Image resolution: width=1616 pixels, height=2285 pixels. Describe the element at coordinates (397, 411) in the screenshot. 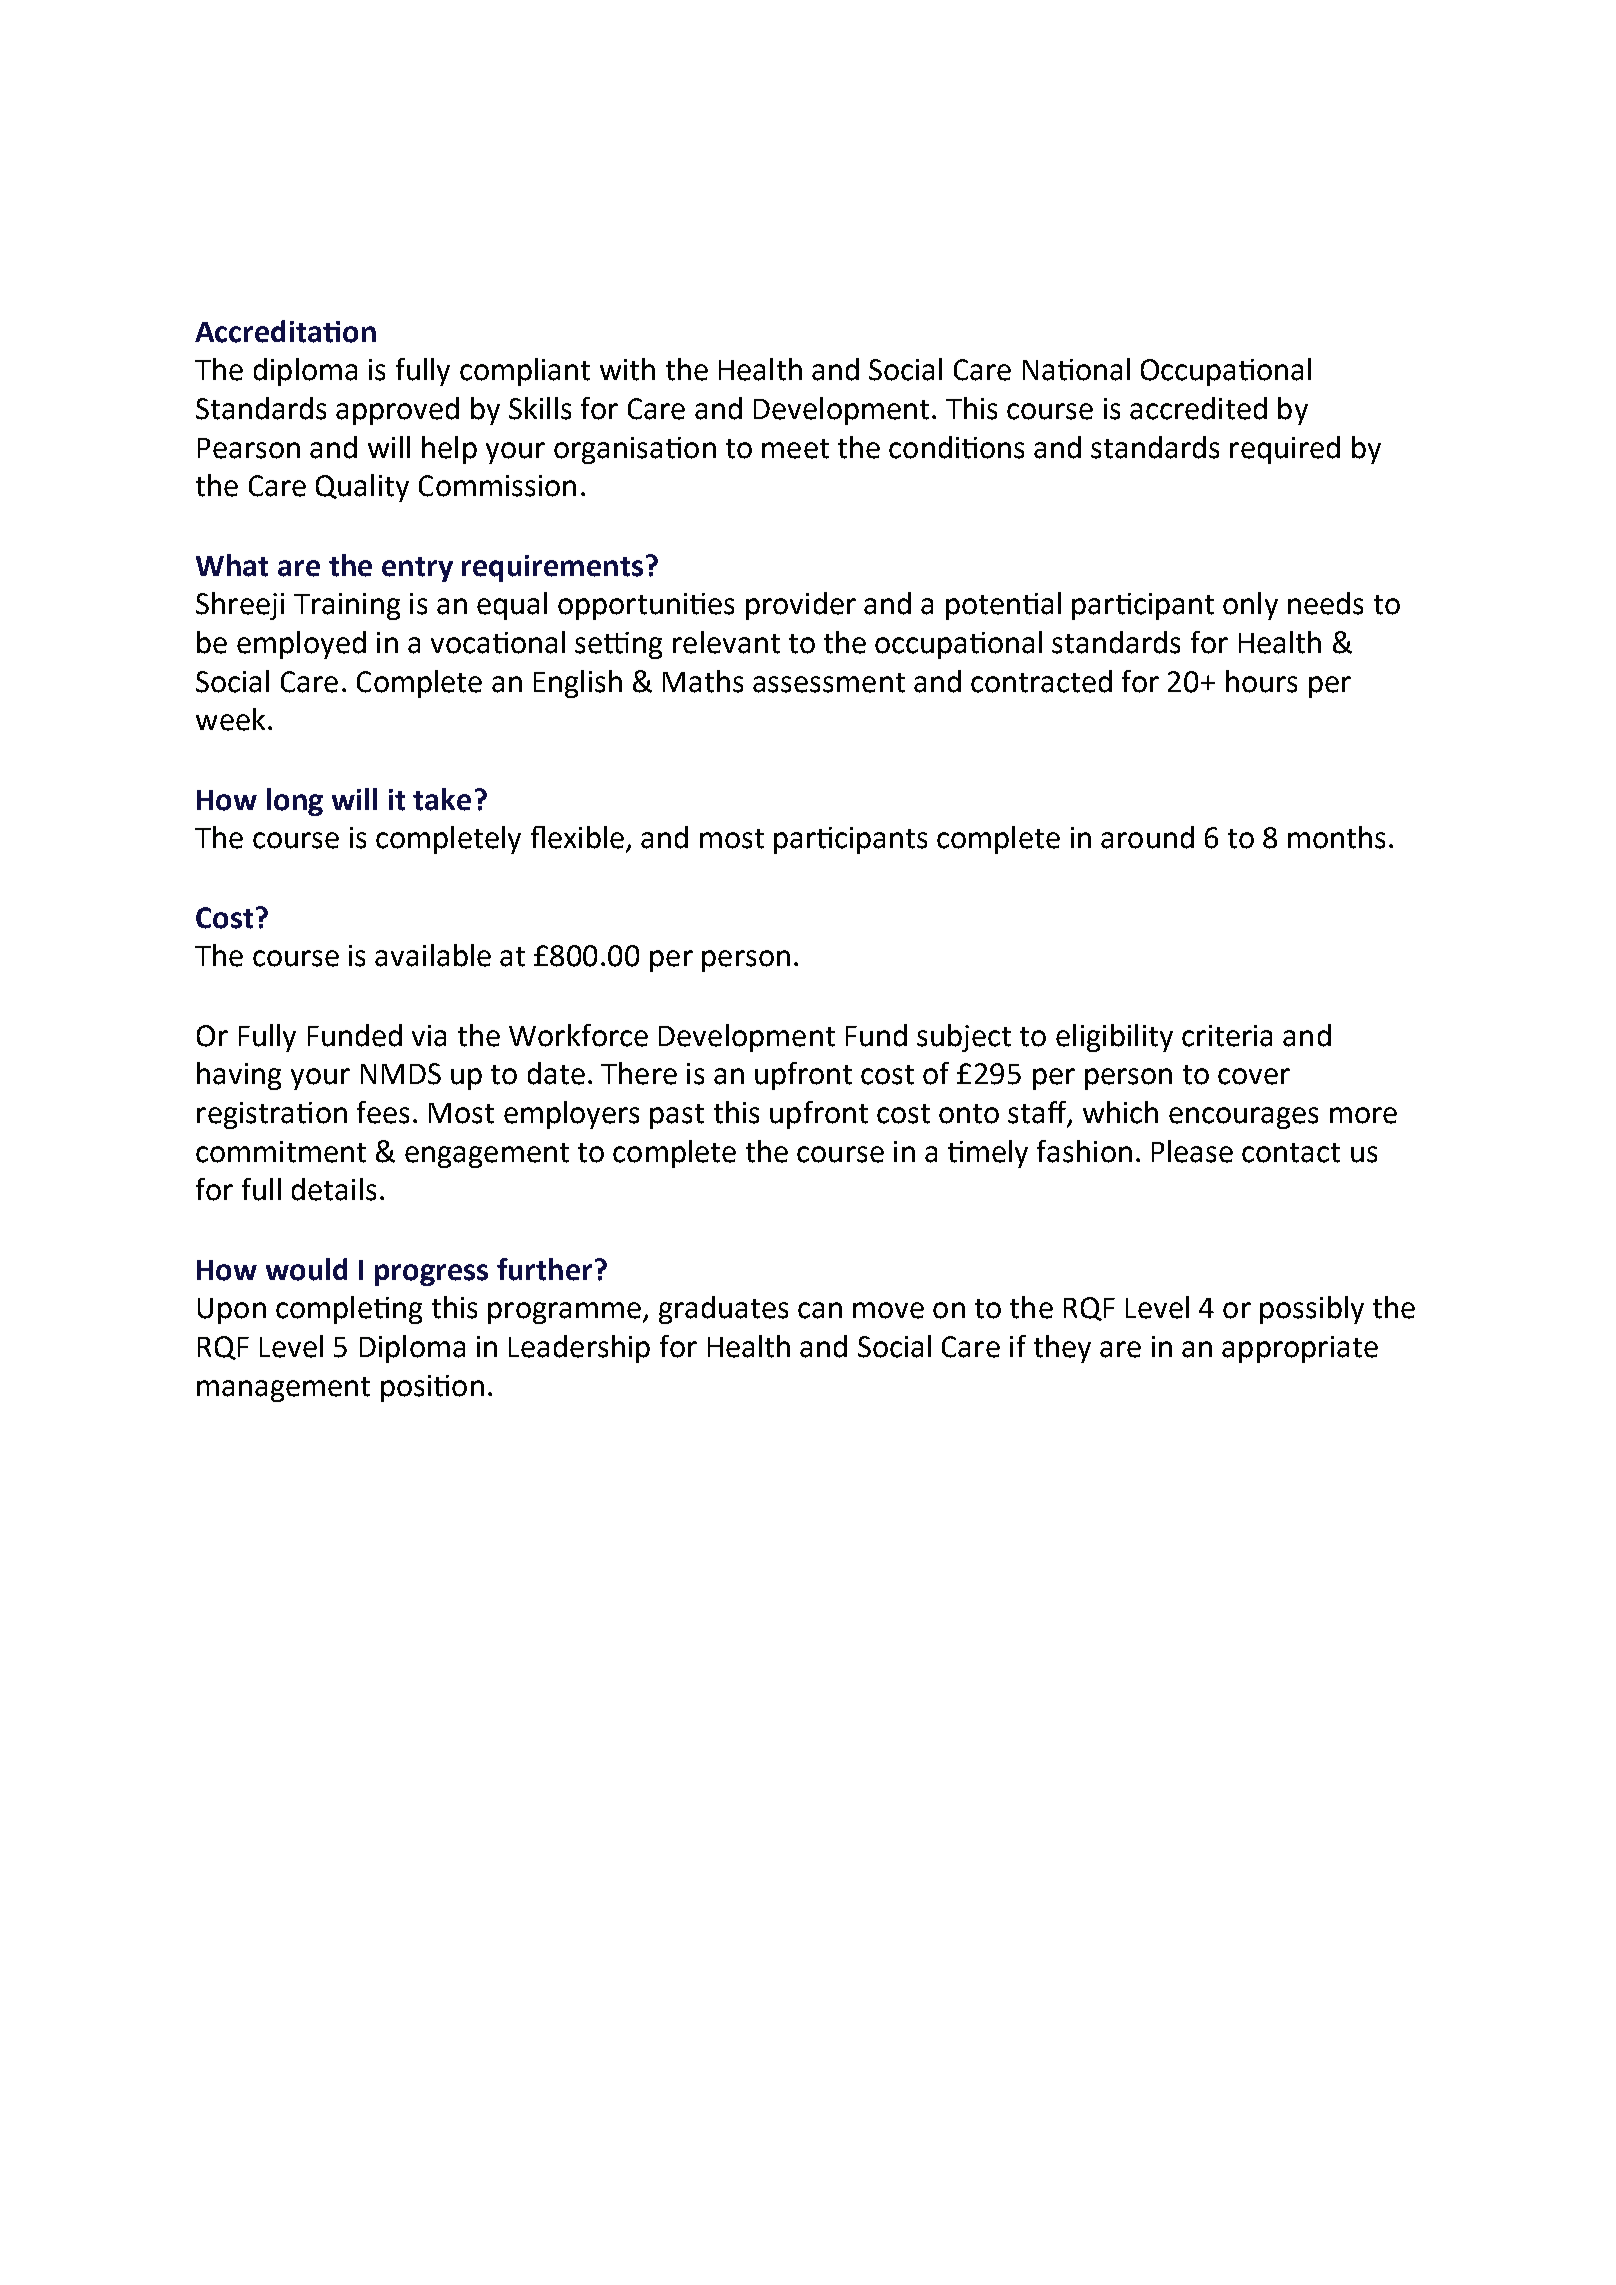

I see `approved` at that location.
